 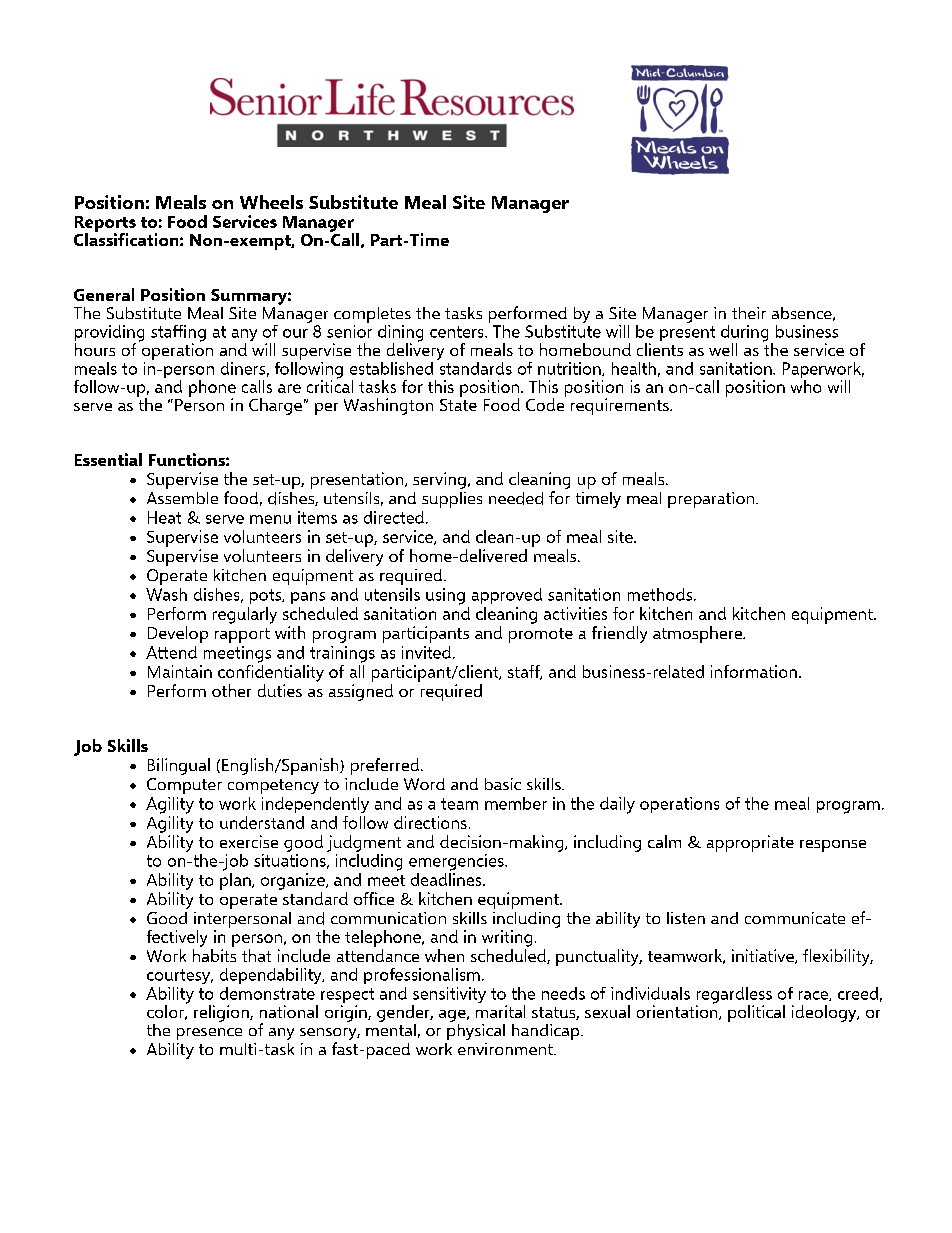 What do you see at coordinates (723, 349) in the screenshot?
I see `well` at bounding box center [723, 349].
